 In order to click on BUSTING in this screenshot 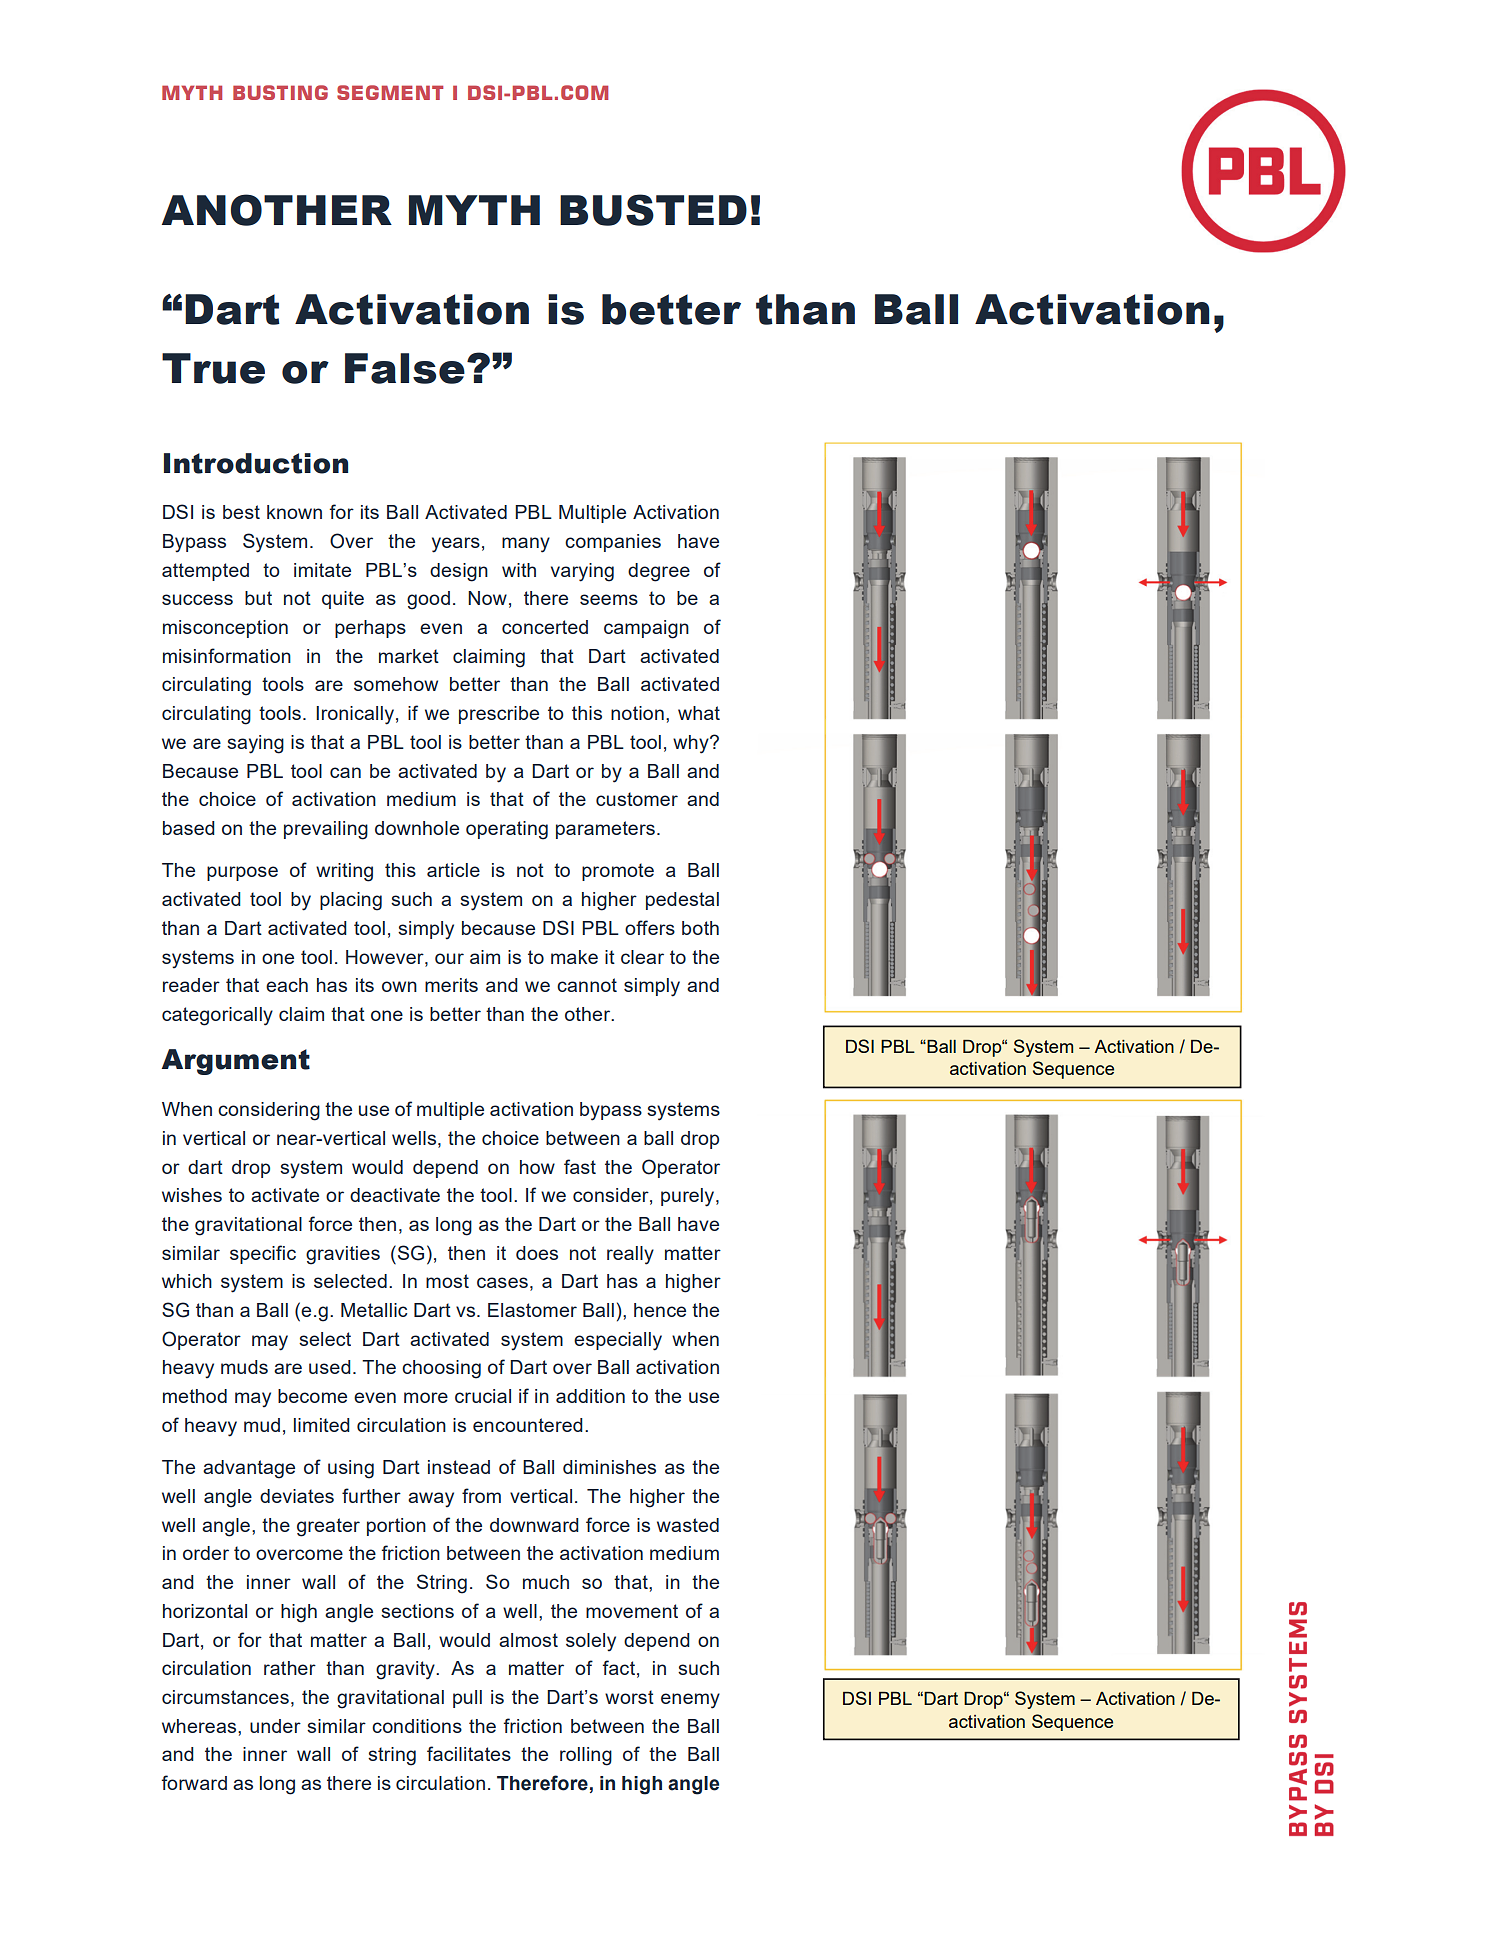, I will do `click(280, 92)`.
